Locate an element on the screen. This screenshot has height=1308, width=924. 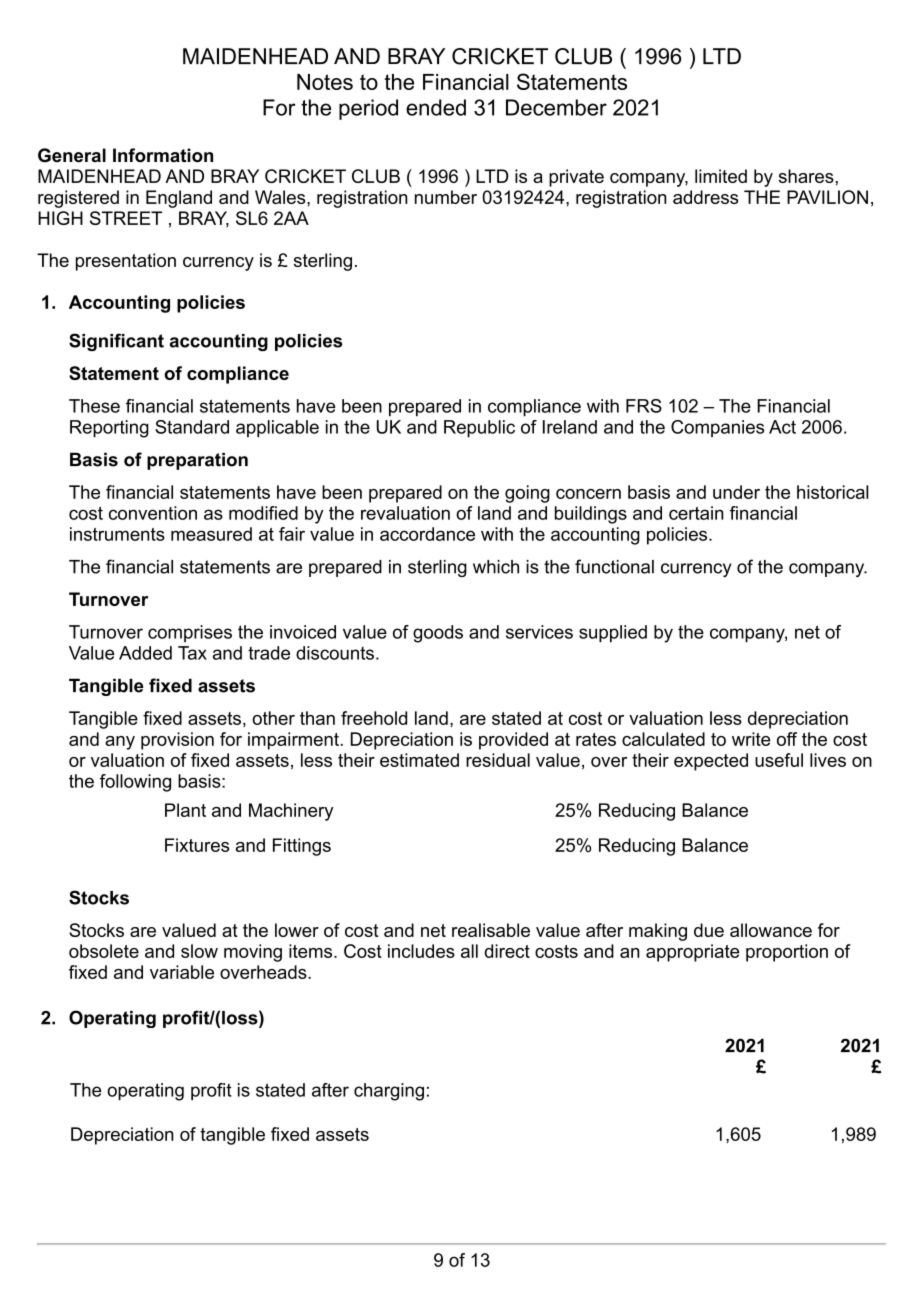
write is located at coordinates (751, 739).
